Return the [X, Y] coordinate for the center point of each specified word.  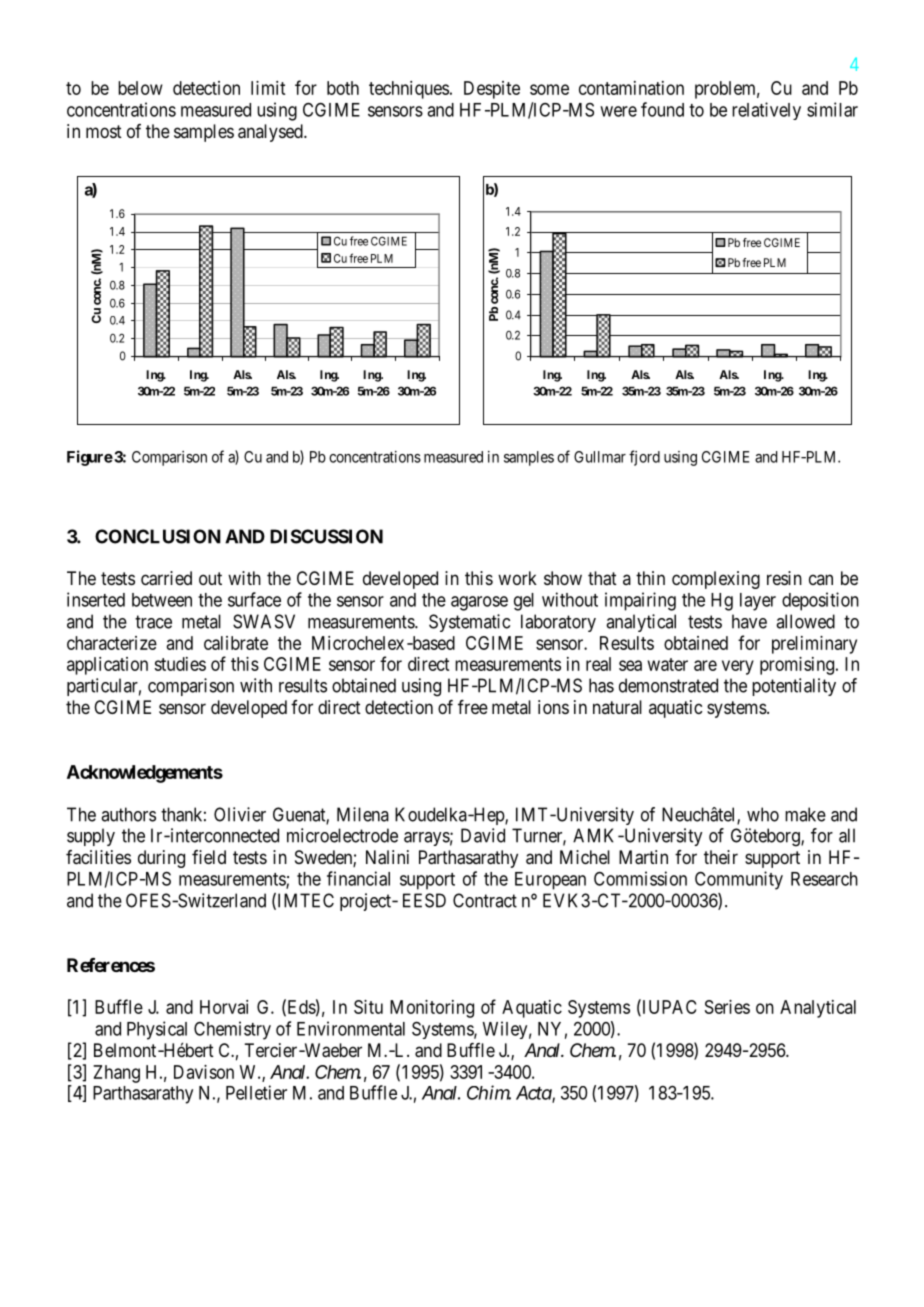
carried [166, 578]
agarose [479, 603]
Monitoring [432, 1009]
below [140, 88]
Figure [90, 458]
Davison [204, 1072]
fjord [644, 458]
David [483, 835]
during [161, 859]
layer [758, 602]
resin [784, 578]
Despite [492, 90]
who [763, 814]
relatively [766, 111]
